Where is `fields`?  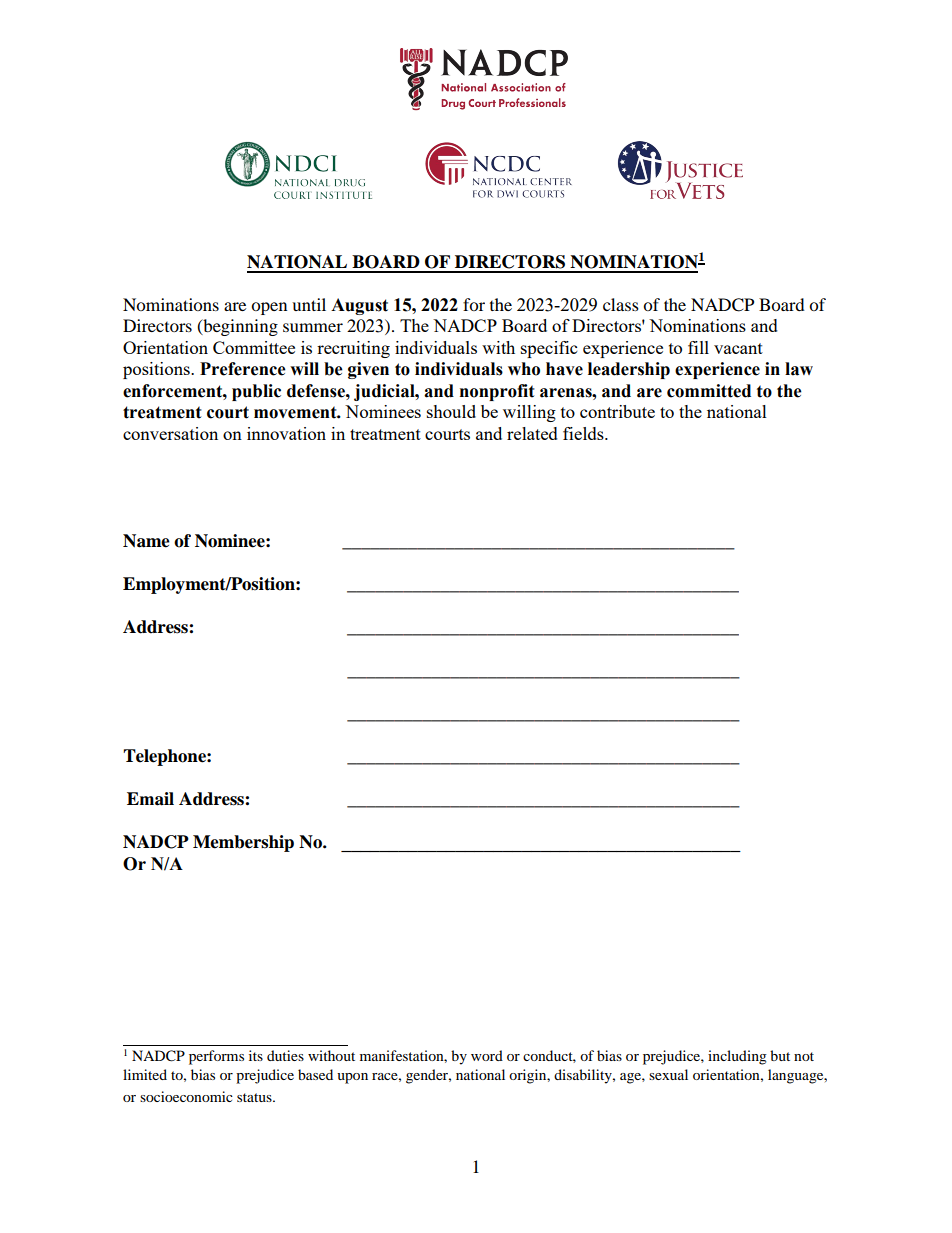 fields is located at coordinates (584, 433).
